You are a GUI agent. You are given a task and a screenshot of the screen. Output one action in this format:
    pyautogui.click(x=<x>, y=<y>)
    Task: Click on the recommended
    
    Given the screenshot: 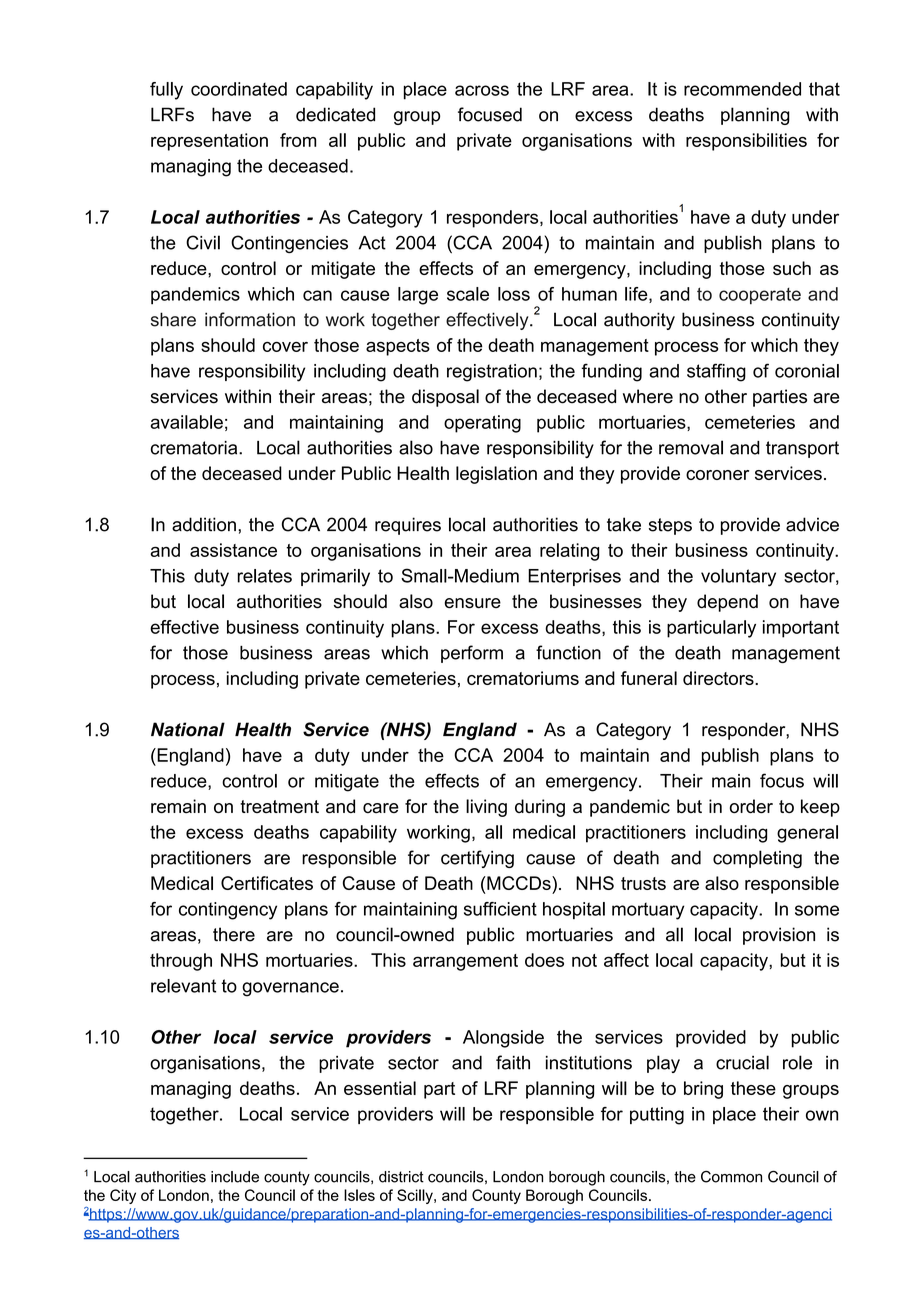 What is the action you would take?
    pyautogui.click(x=742, y=89)
